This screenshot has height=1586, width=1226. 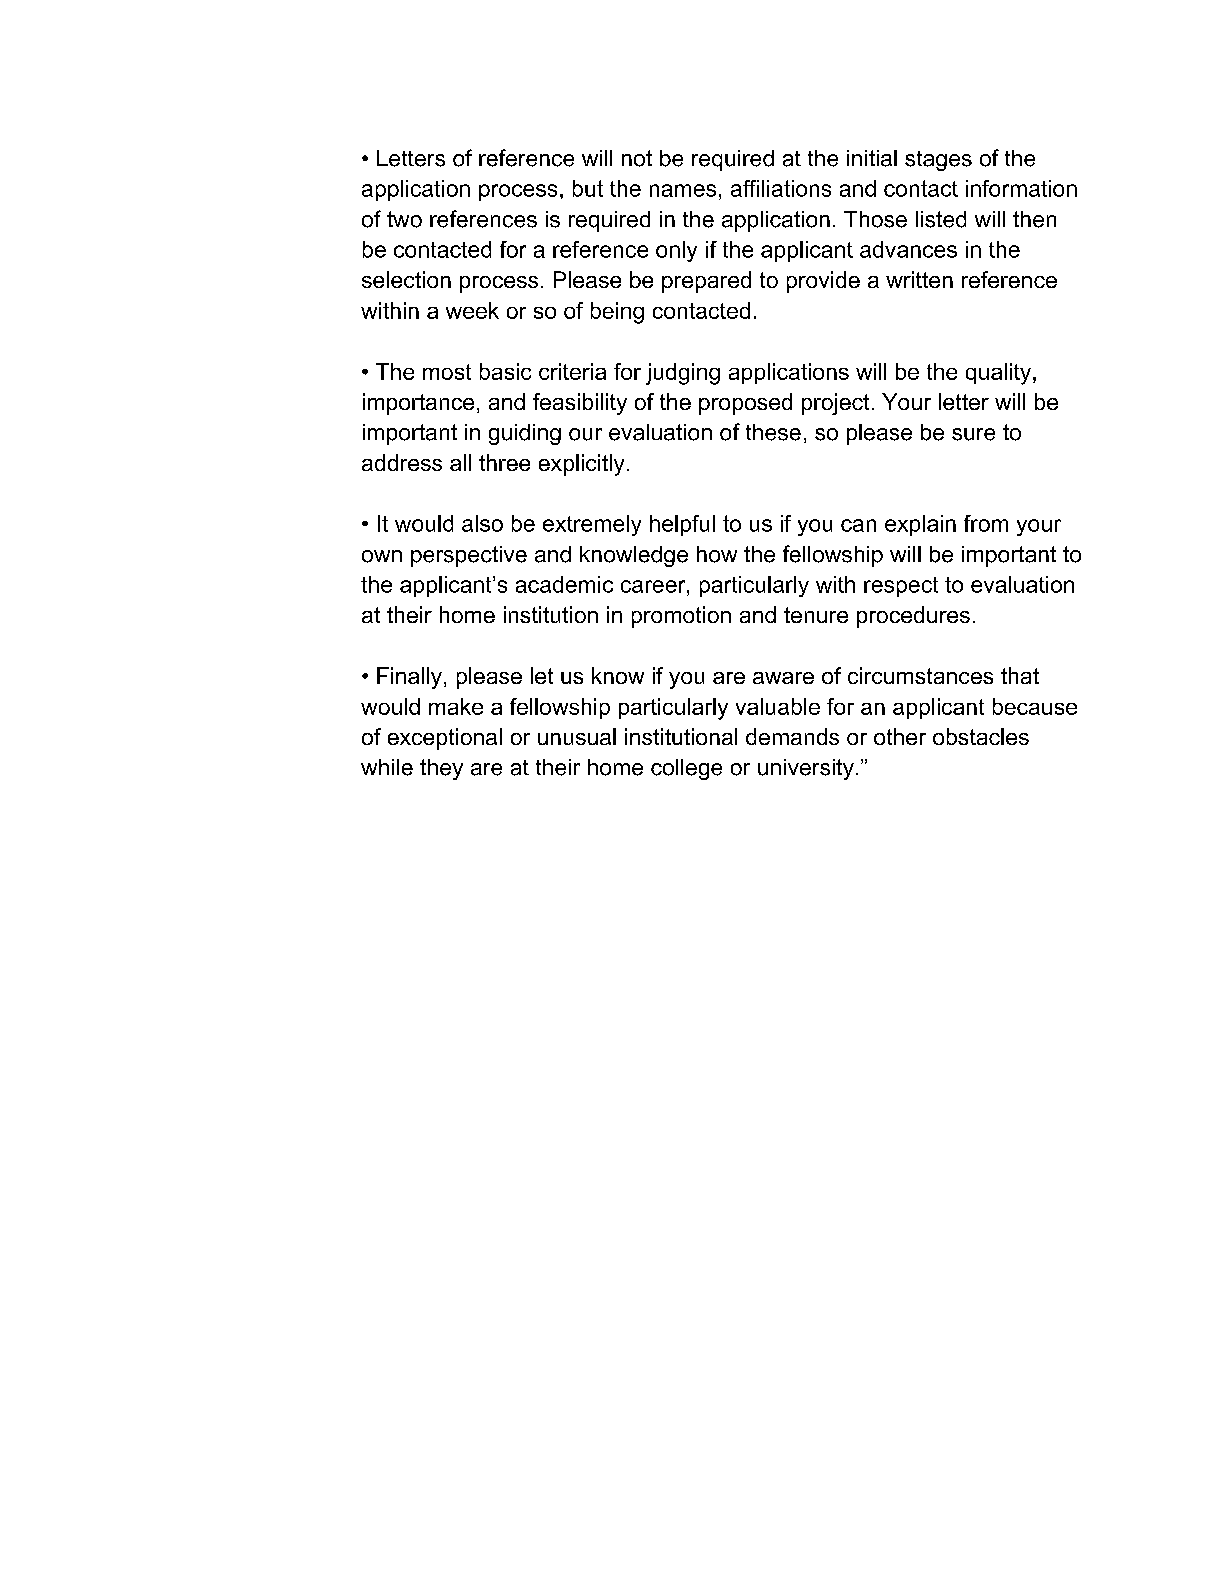 I want to click on three, so click(x=504, y=462).
